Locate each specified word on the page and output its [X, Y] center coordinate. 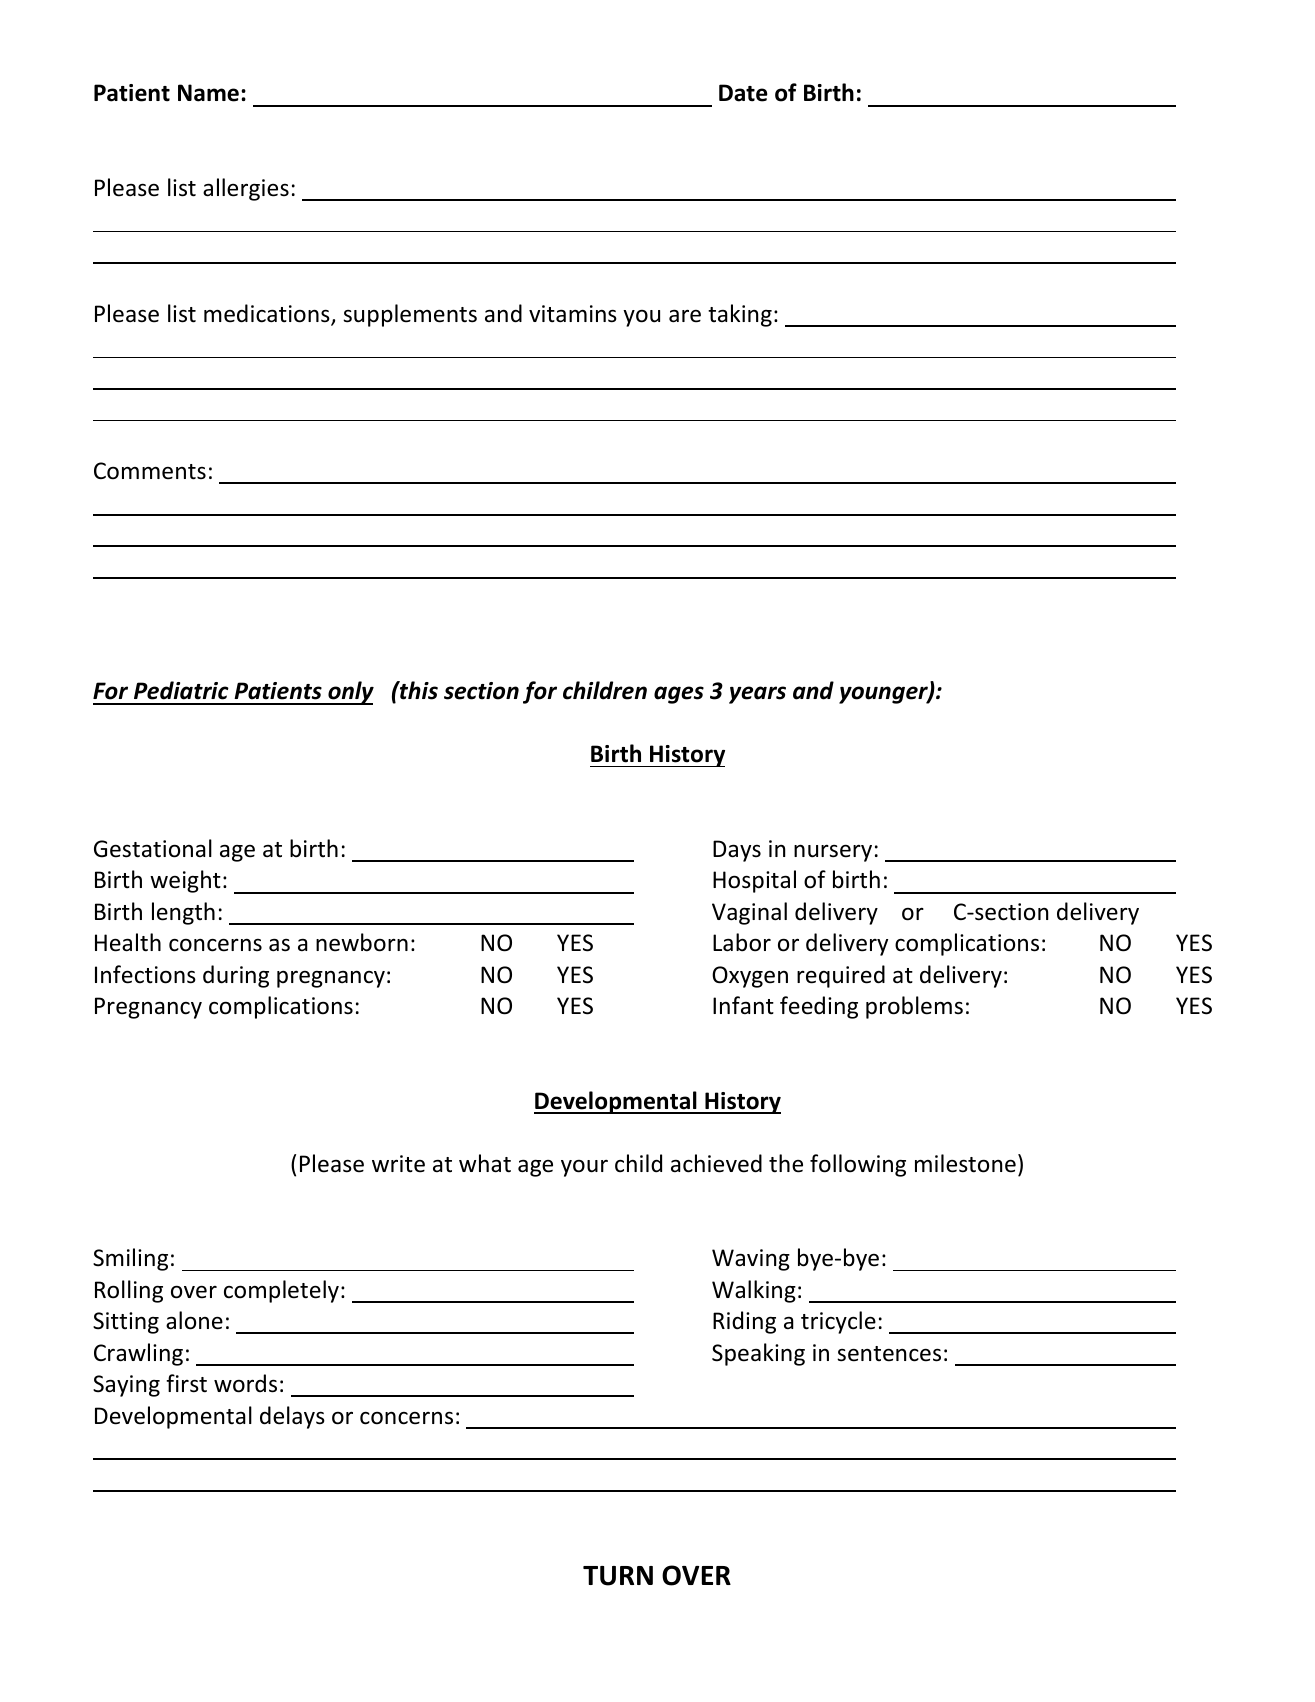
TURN [618, 1576]
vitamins [573, 314]
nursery [833, 853]
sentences [889, 1354]
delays [292, 1417]
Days [737, 851]
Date [743, 93]
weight [185, 881]
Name [208, 93]
